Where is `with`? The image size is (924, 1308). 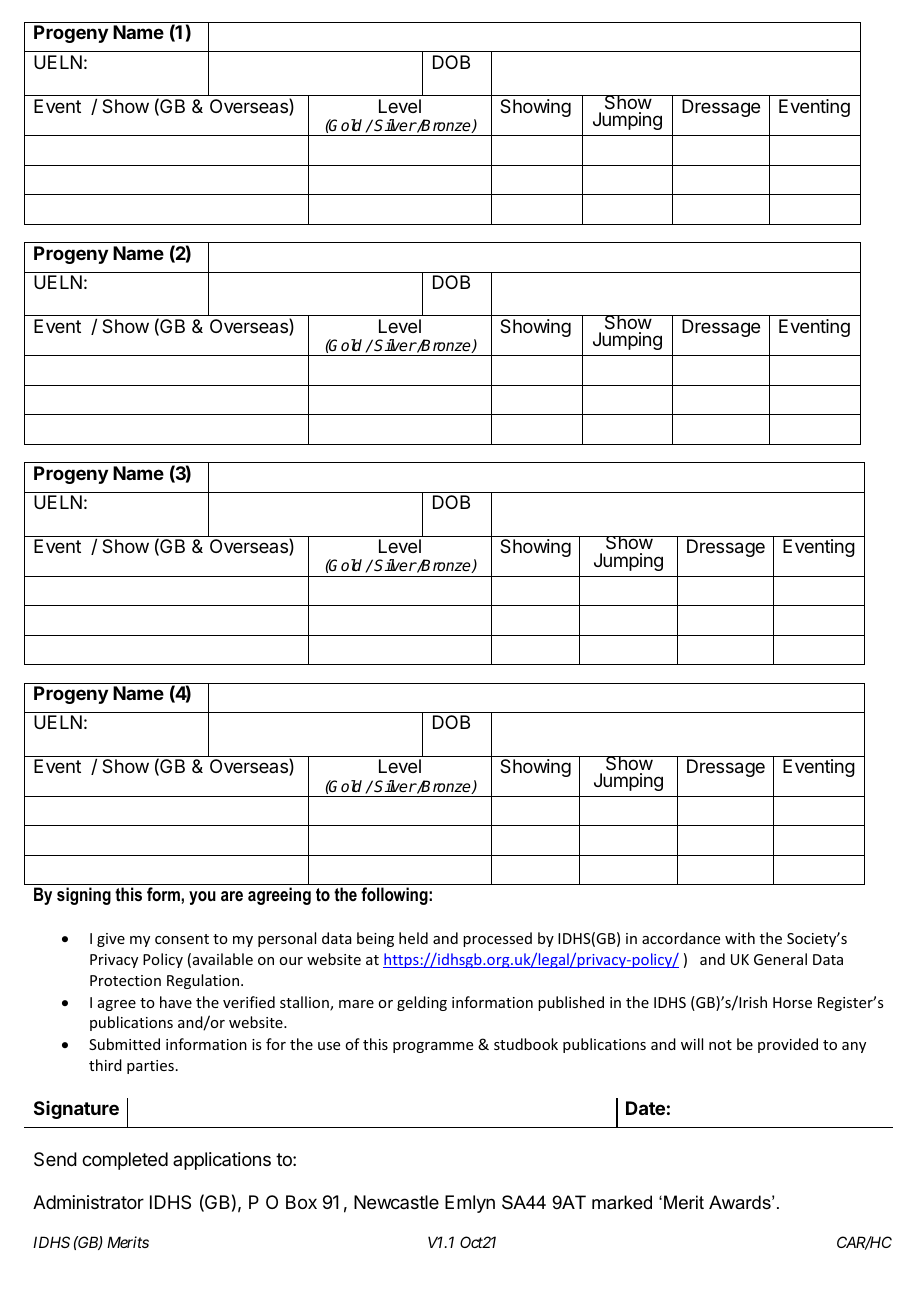
with is located at coordinates (740, 938).
